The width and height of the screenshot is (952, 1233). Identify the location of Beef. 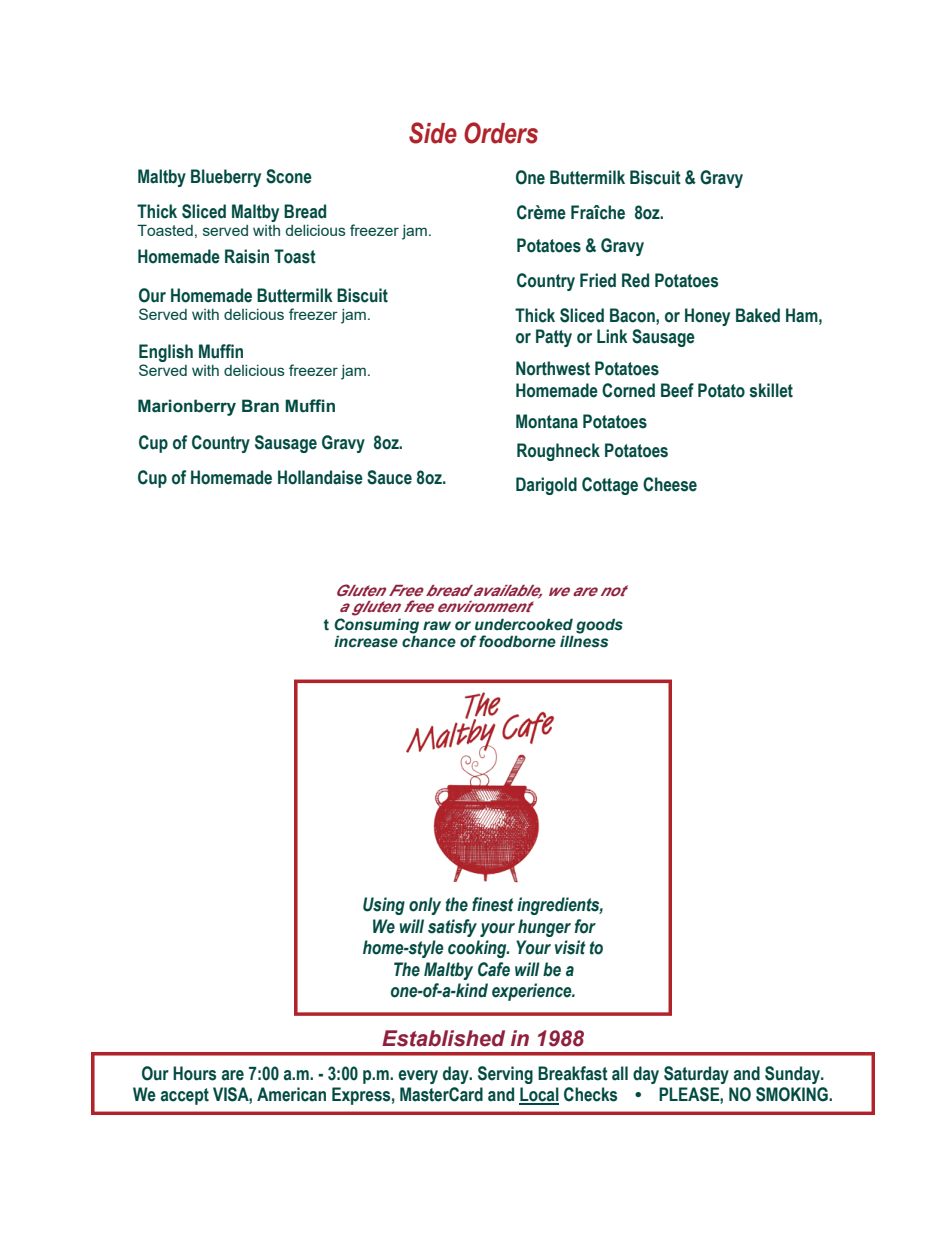
(677, 390).
